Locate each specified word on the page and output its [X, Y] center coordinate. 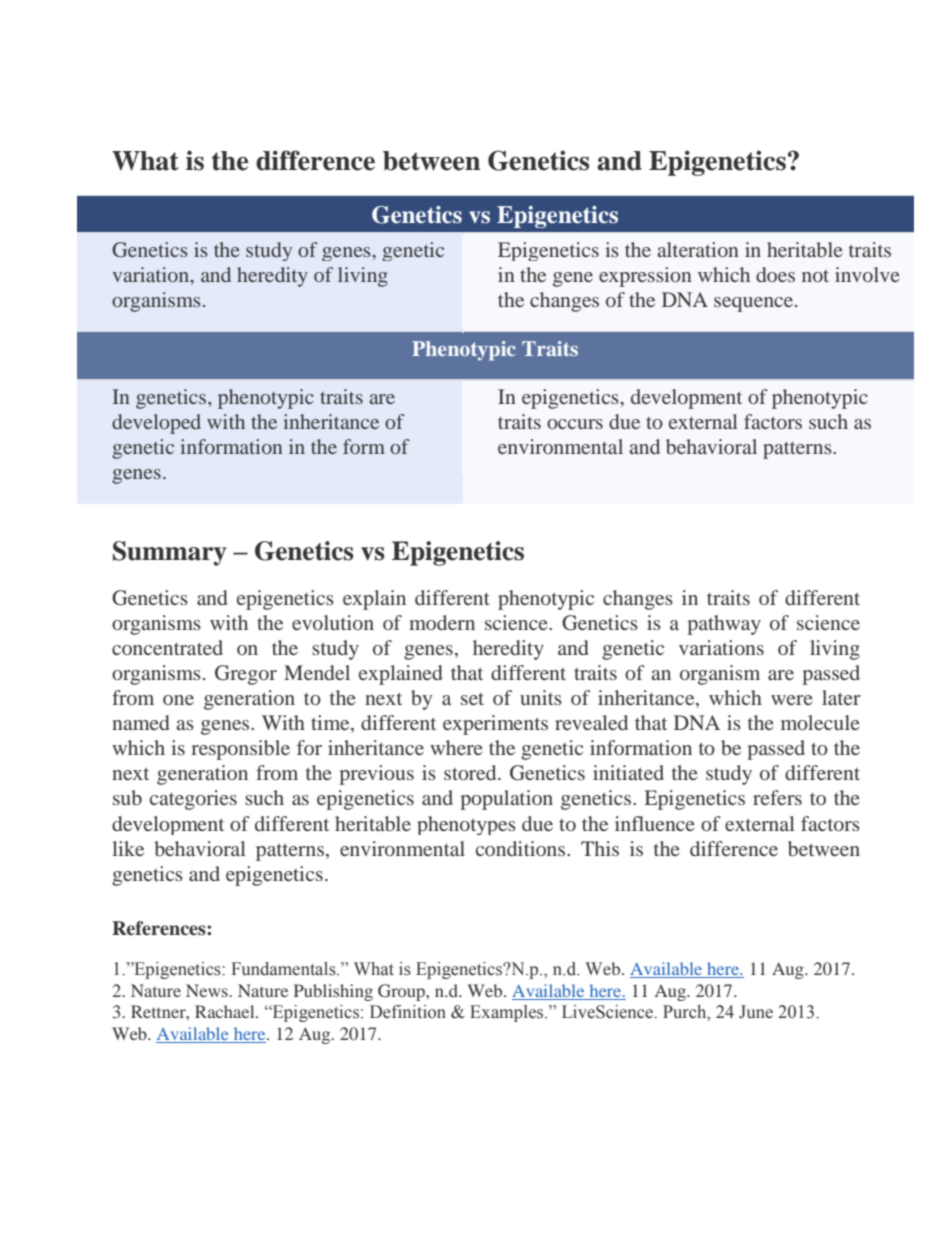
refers [777, 797]
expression [645, 277]
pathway [724, 625]
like [128, 848]
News [208, 990]
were [792, 700]
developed [156, 424]
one [178, 700]
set [472, 699]
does [775, 274]
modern [442, 622]
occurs [575, 424]
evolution [333, 622]
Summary [170, 553]
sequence [755, 304]
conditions [522, 848]
